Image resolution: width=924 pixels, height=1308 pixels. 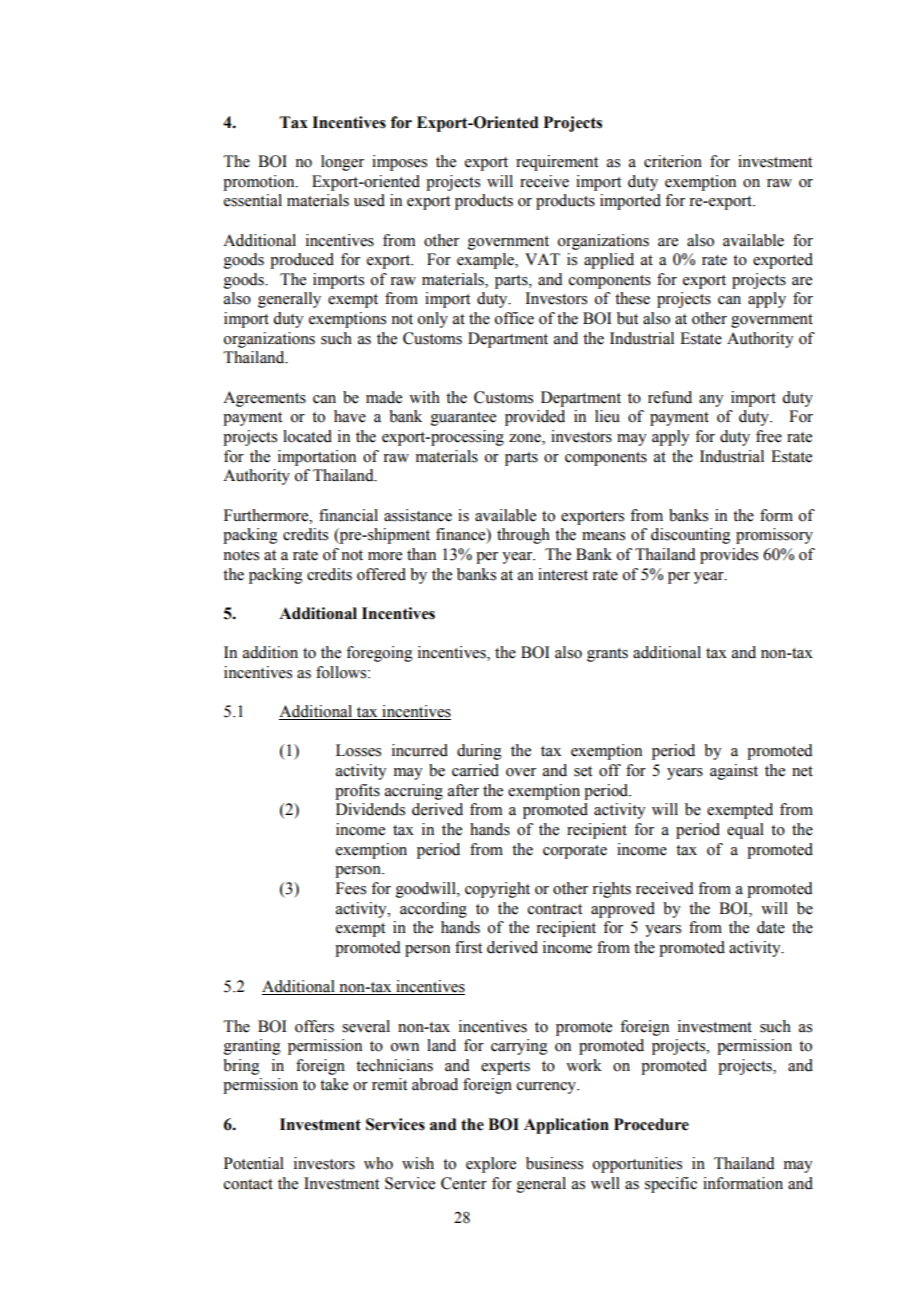 I want to click on profits, so click(x=357, y=792).
